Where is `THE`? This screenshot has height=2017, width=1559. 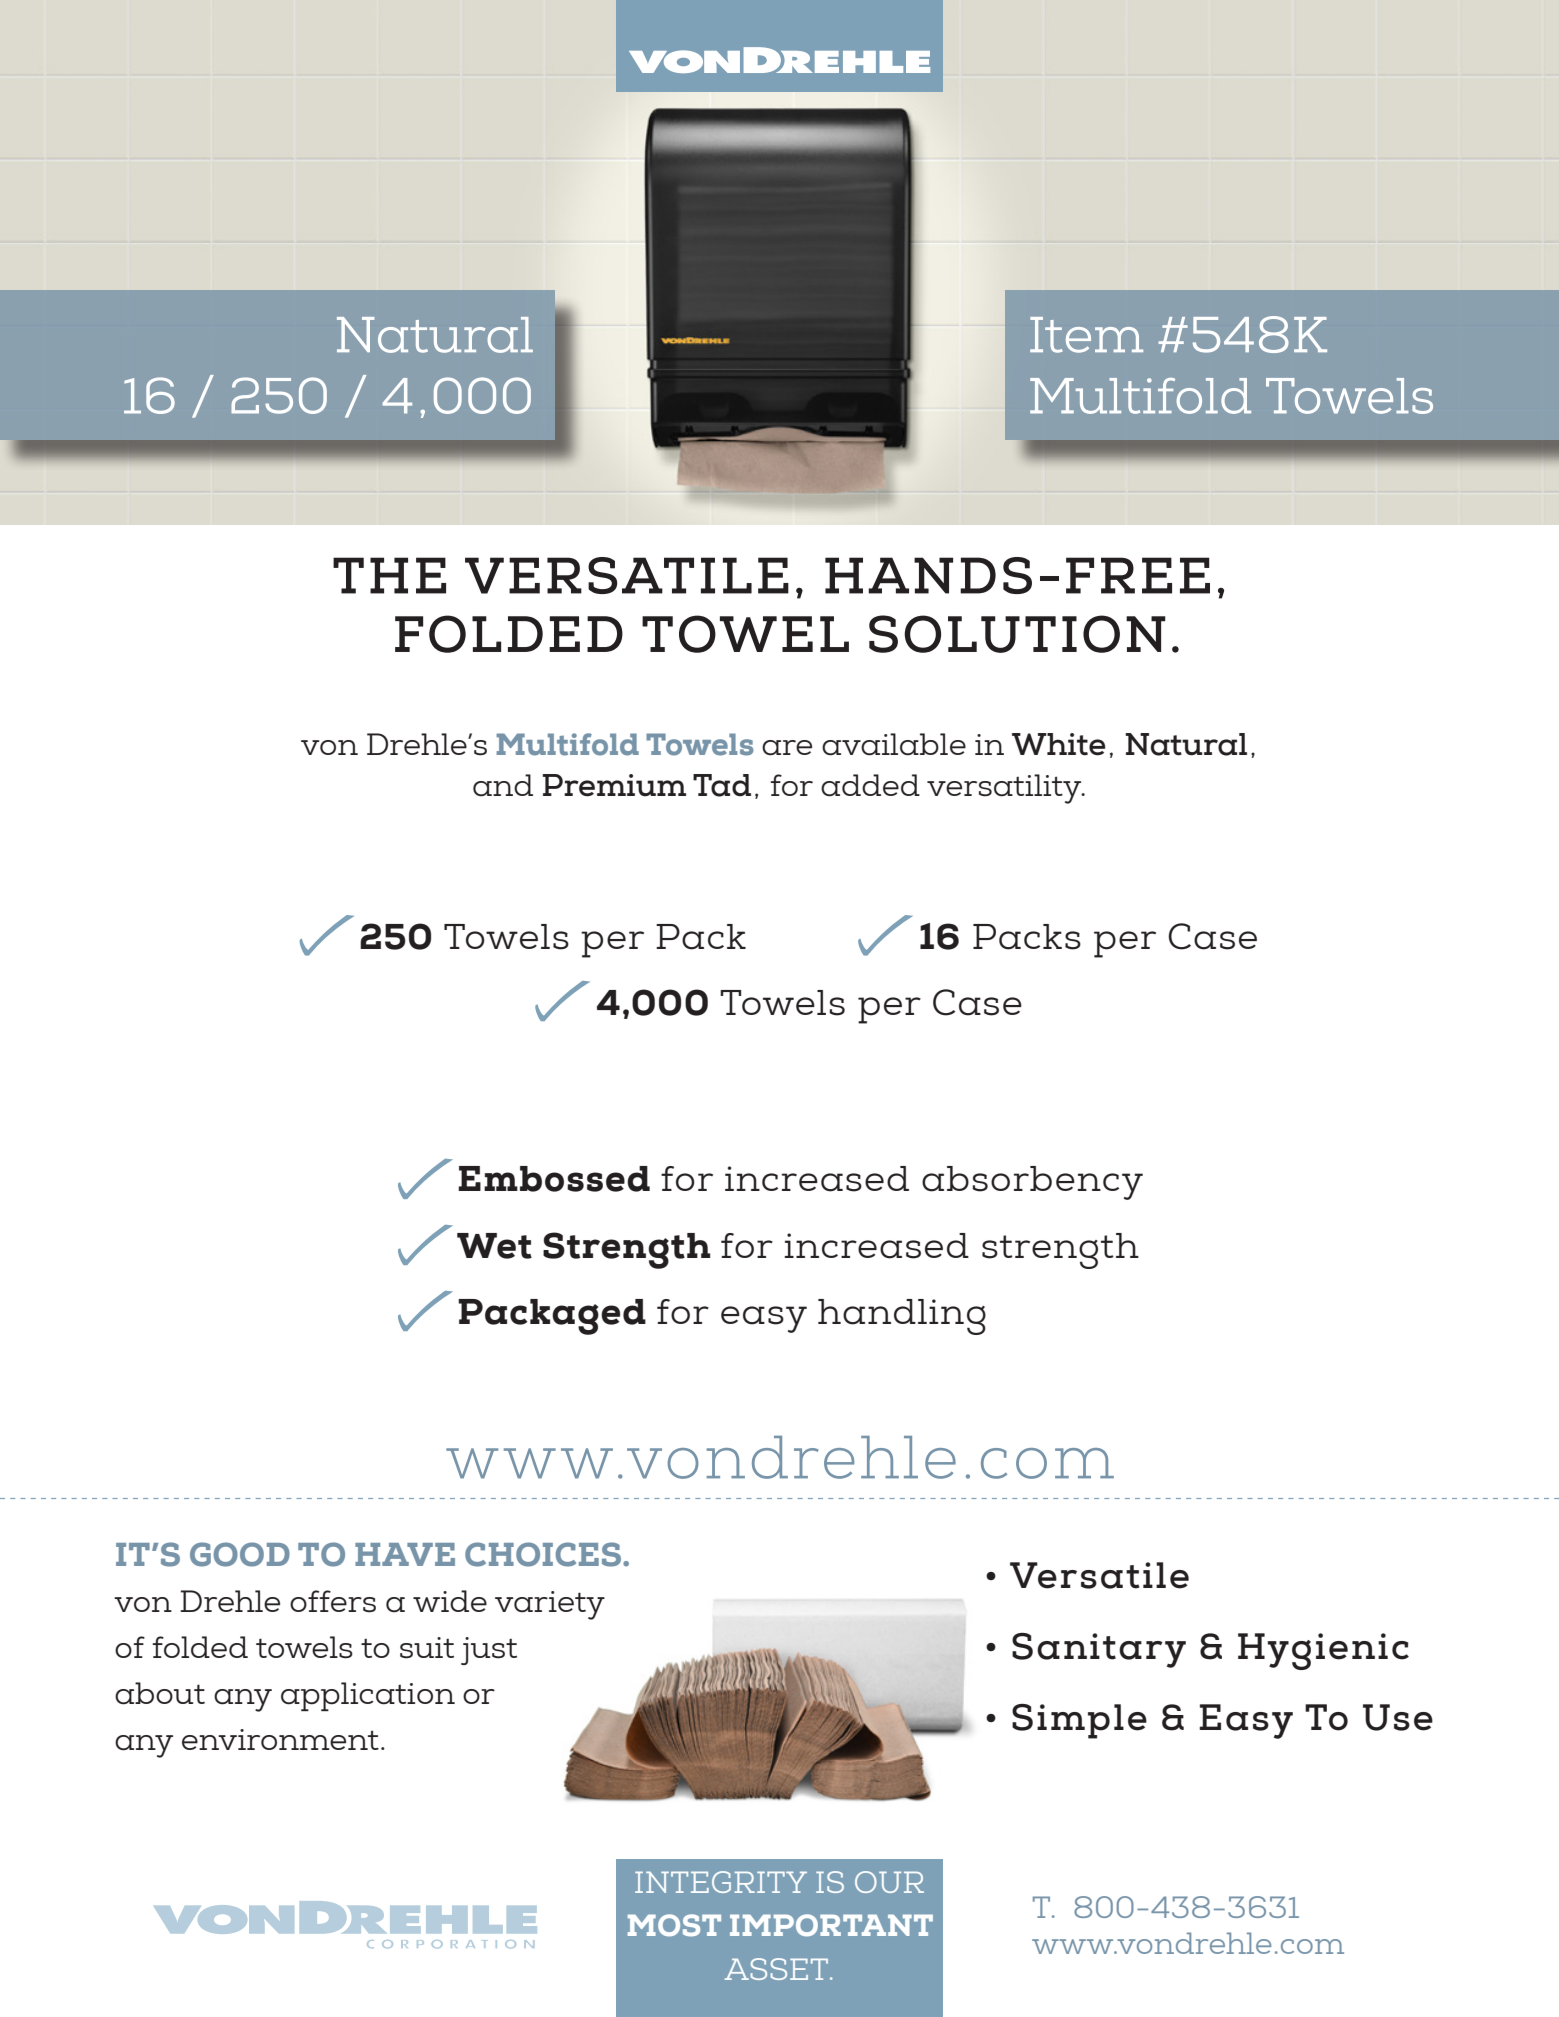 THE is located at coordinates (389, 575).
